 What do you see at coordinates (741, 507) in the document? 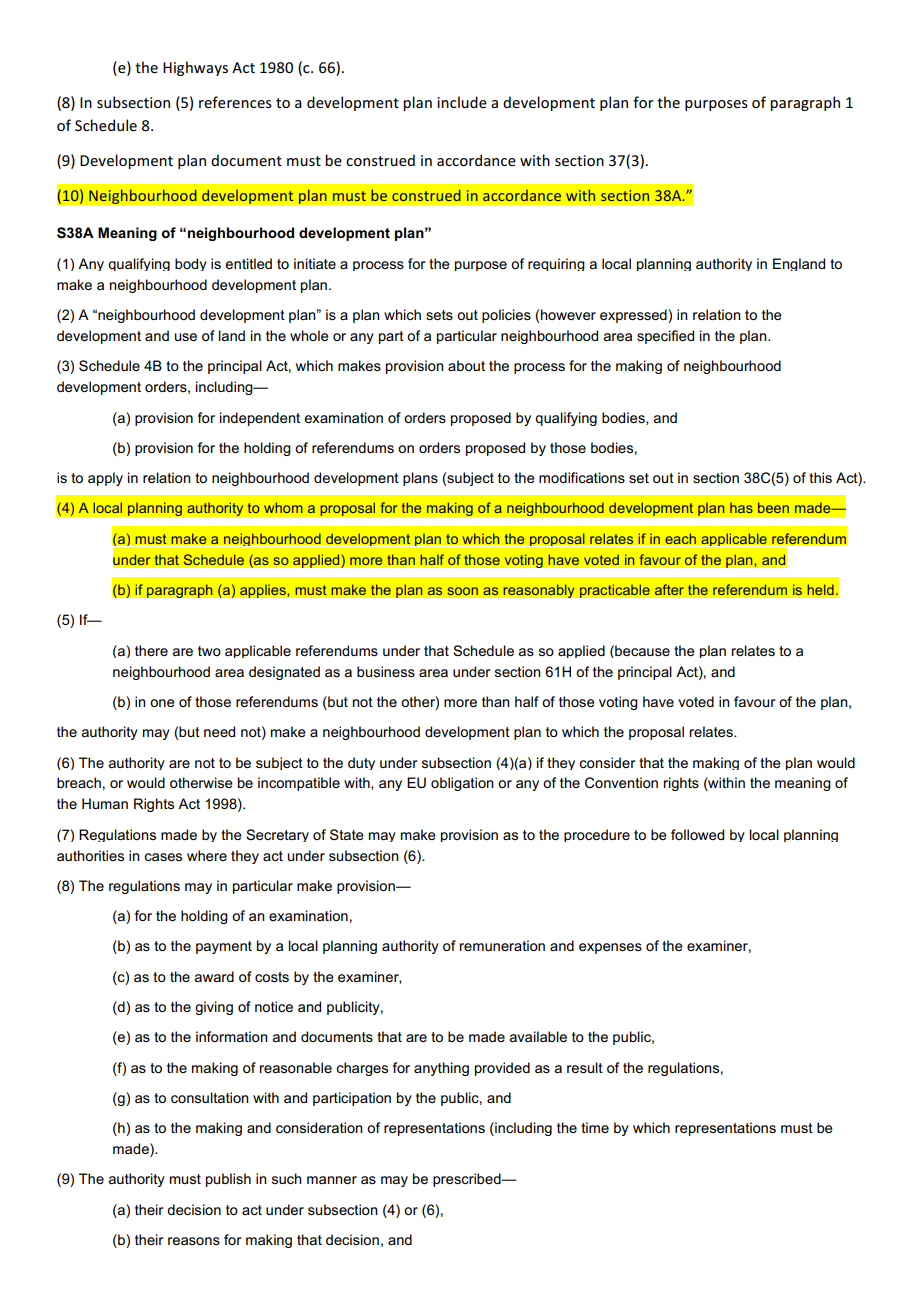
I see `has` at bounding box center [741, 507].
